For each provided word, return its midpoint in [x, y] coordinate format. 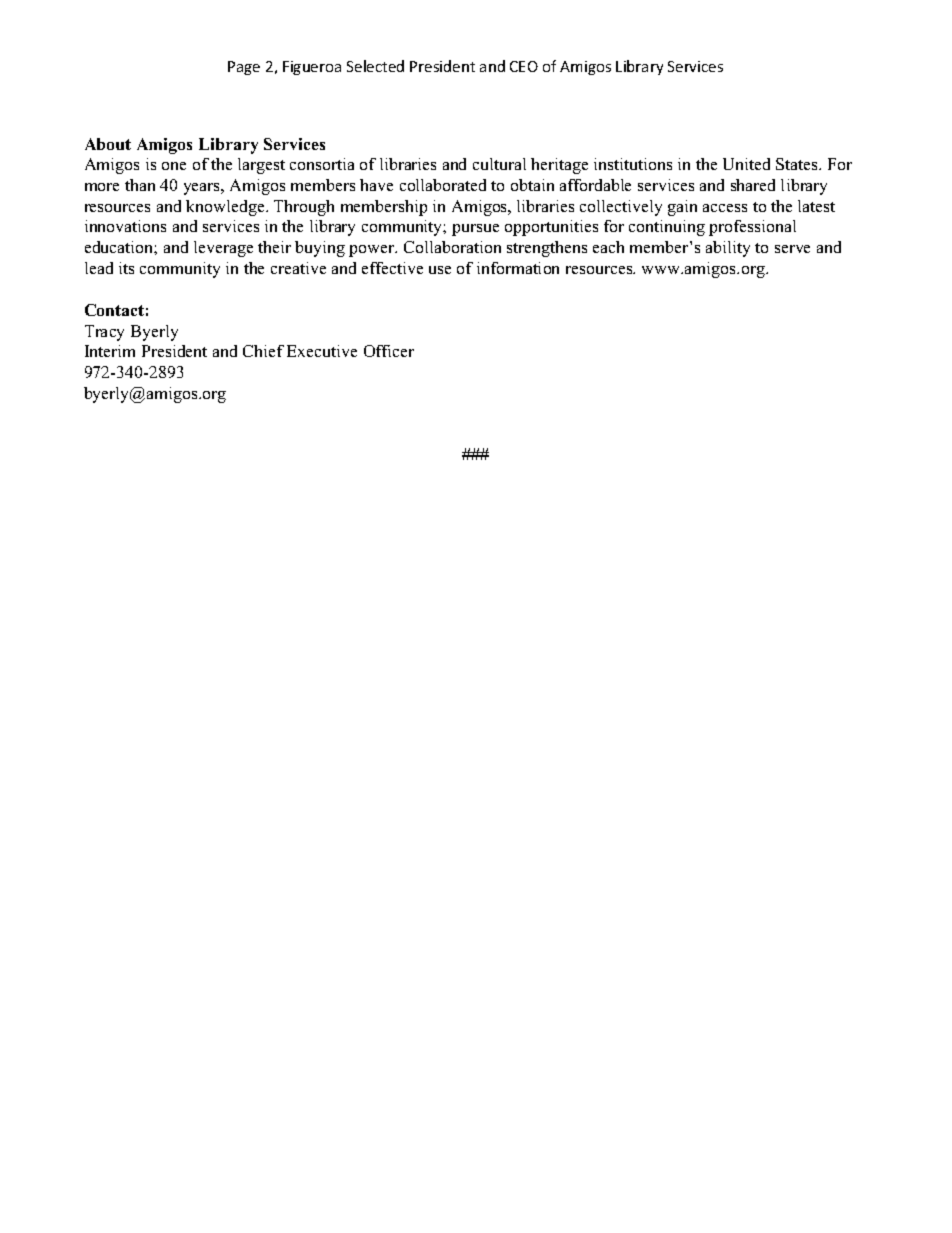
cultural [499, 164]
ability [728, 249]
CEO [524, 66]
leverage [223, 249]
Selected [375, 66]
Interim [110, 351]
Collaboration [452, 247]
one [174, 166]
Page [244, 68]
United [746, 164]
